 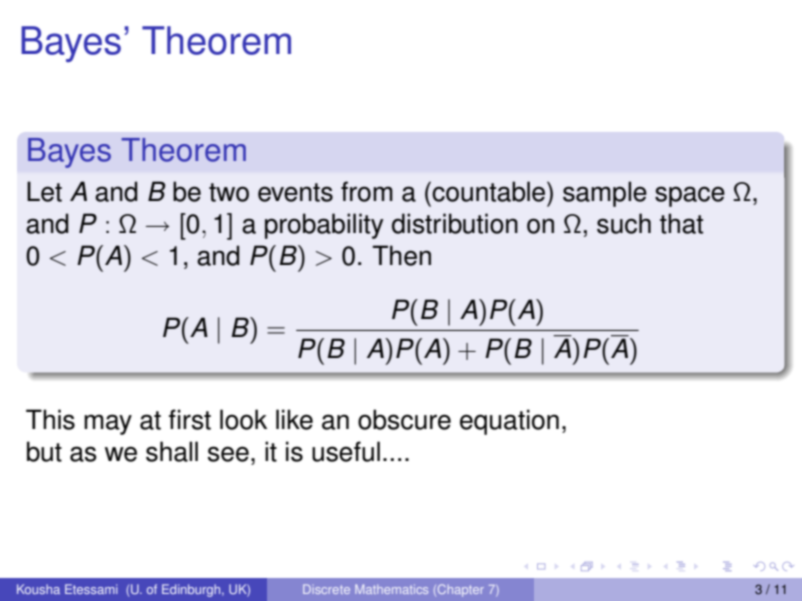 I want to click on obscure, so click(x=404, y=419).
